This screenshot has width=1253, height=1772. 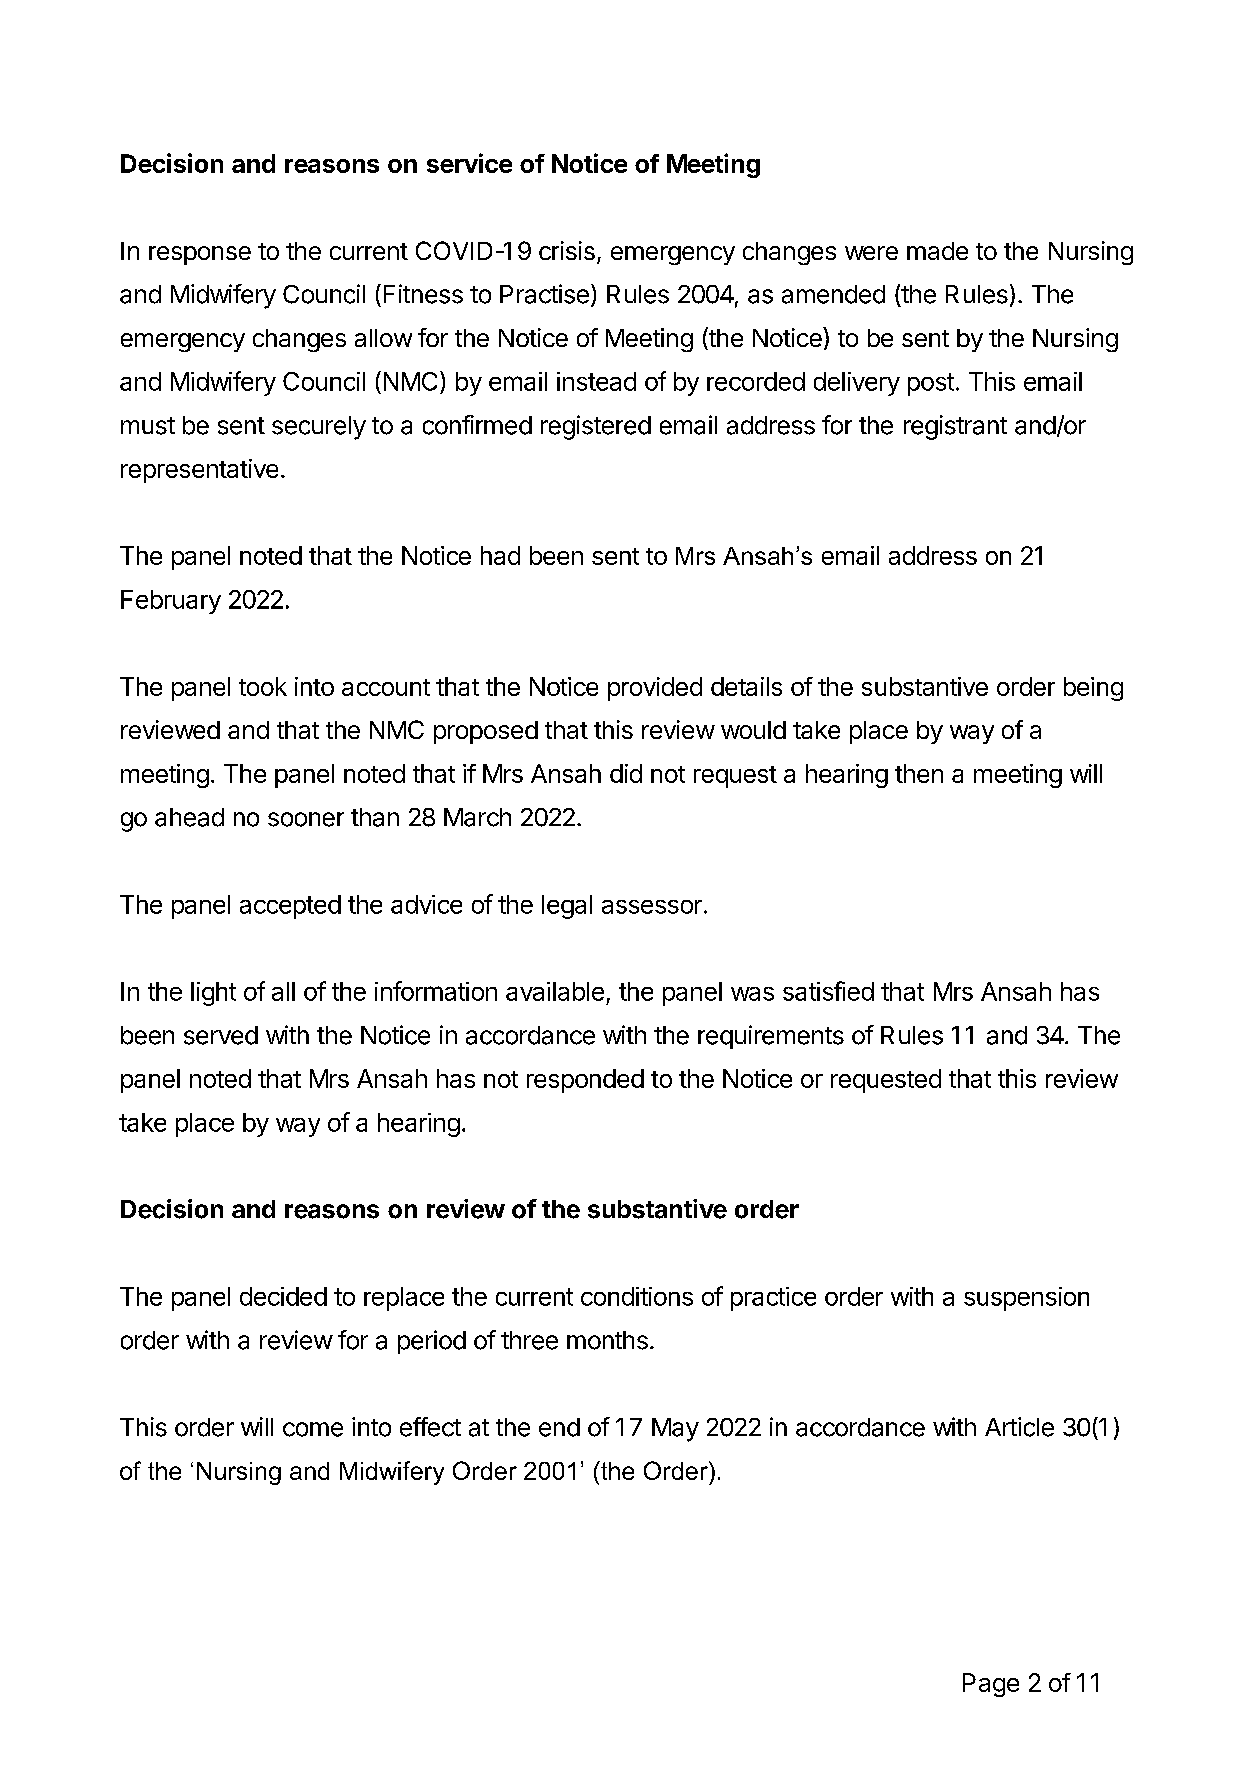 What do you see at coordinates (919, 773) in the screenshot?
I see `then` at bounding box center [919, 773].
